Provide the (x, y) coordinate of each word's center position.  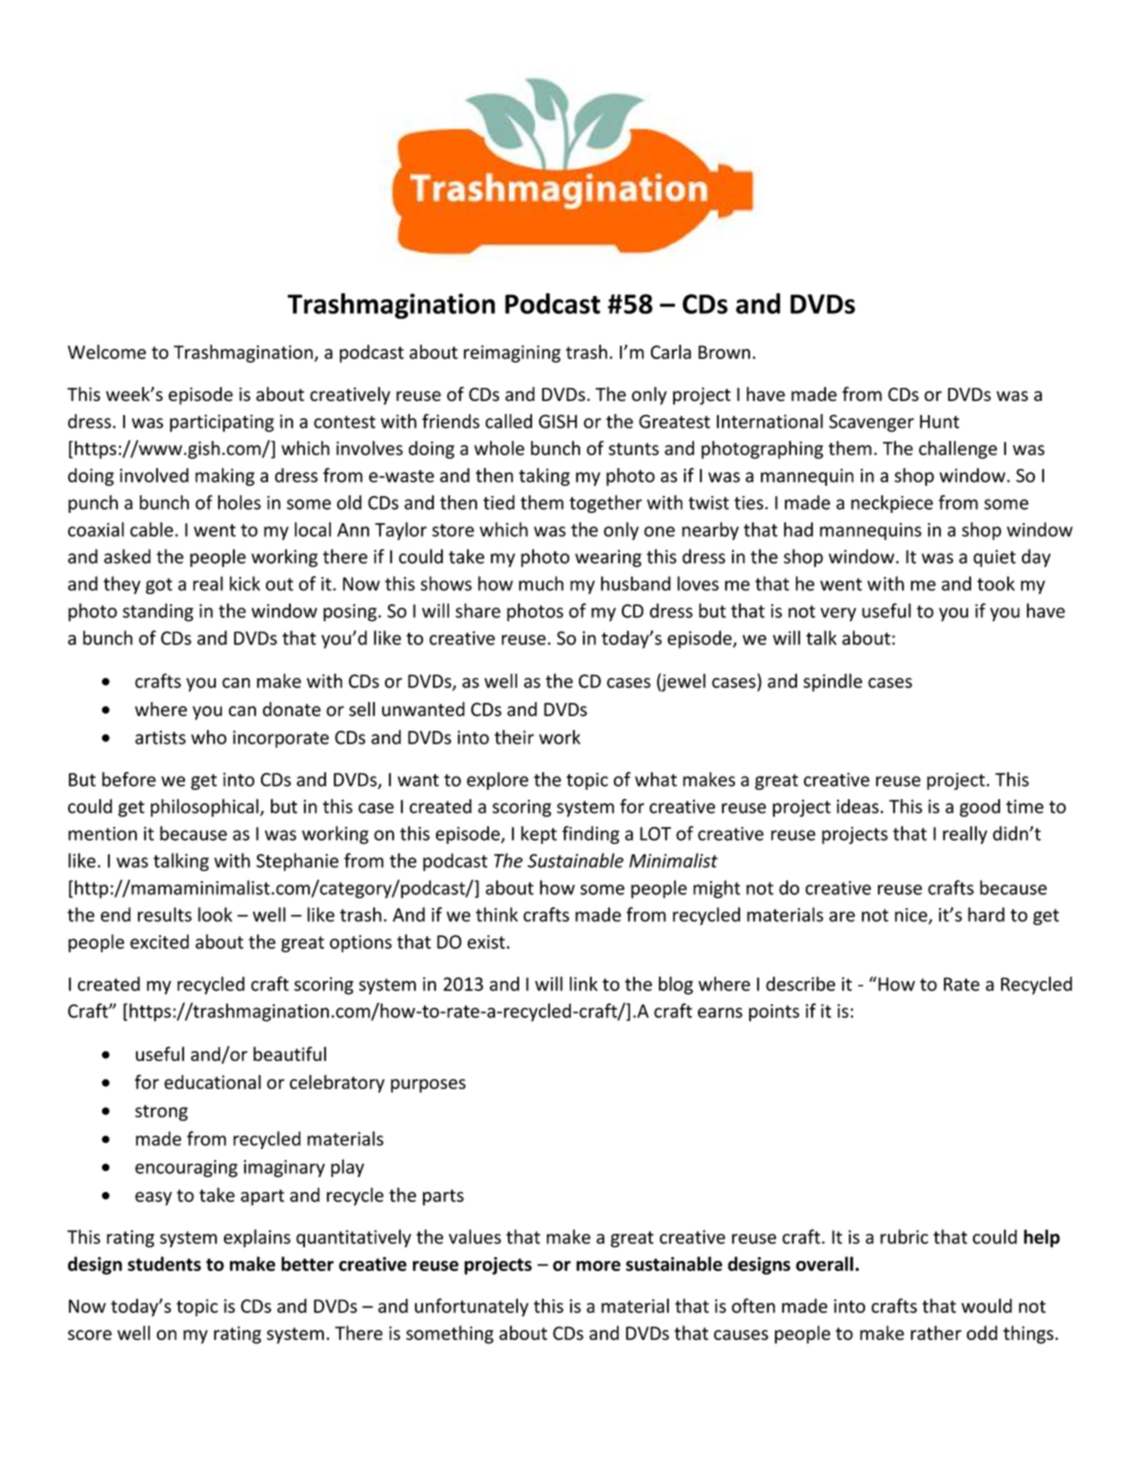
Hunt (939, 422)
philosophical (206, 808)
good (980, 808)
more (598, 1266)
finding (591, 835)
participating (222, 423)
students (164, 1263)
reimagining (512, 354)
